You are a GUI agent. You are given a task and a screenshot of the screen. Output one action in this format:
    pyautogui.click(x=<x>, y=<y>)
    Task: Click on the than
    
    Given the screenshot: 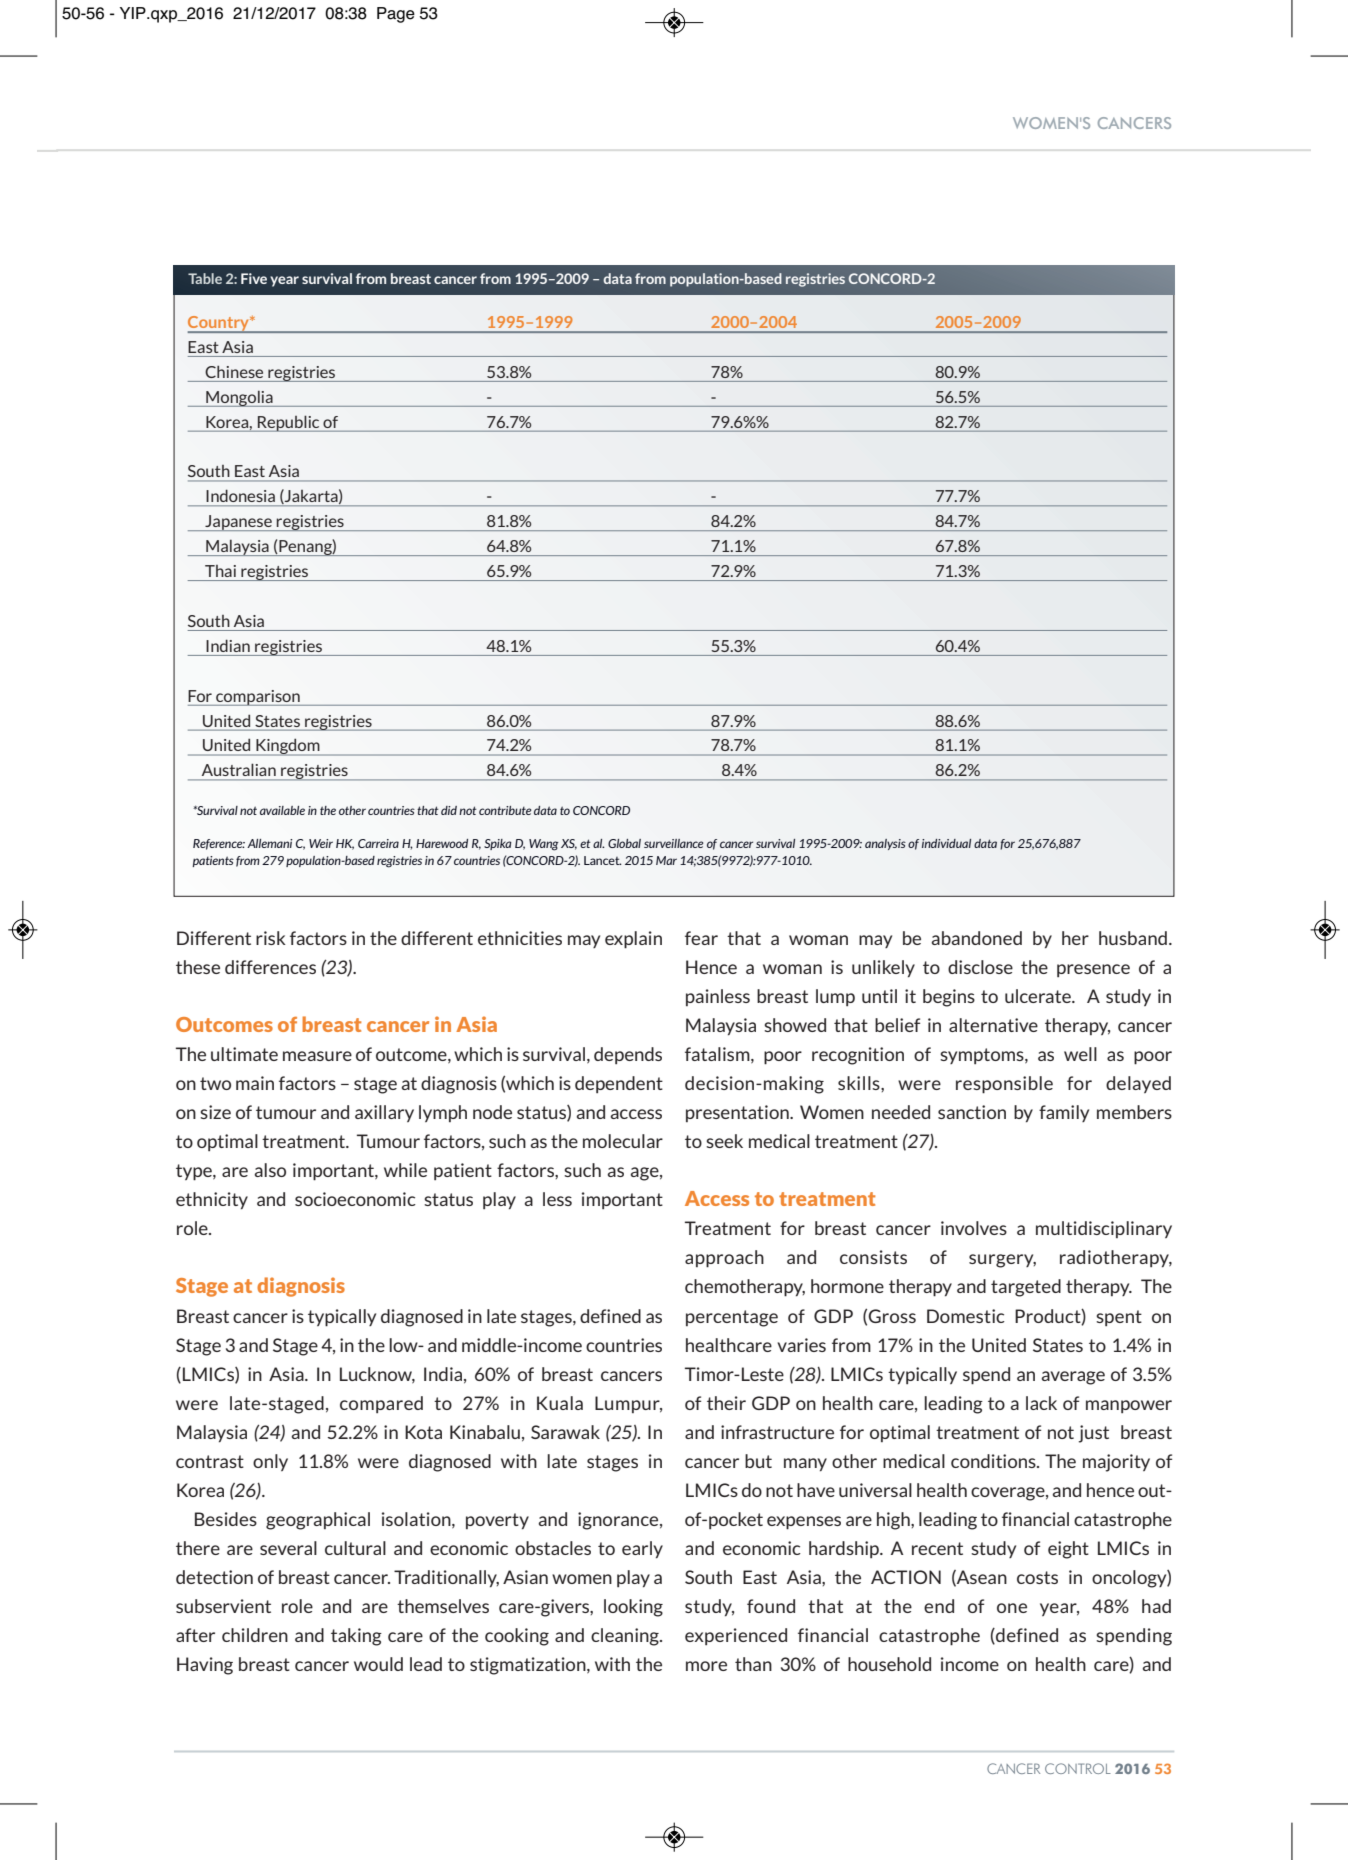 What is the action you would take?
    pyautogui.click(x=753, y=1664)
